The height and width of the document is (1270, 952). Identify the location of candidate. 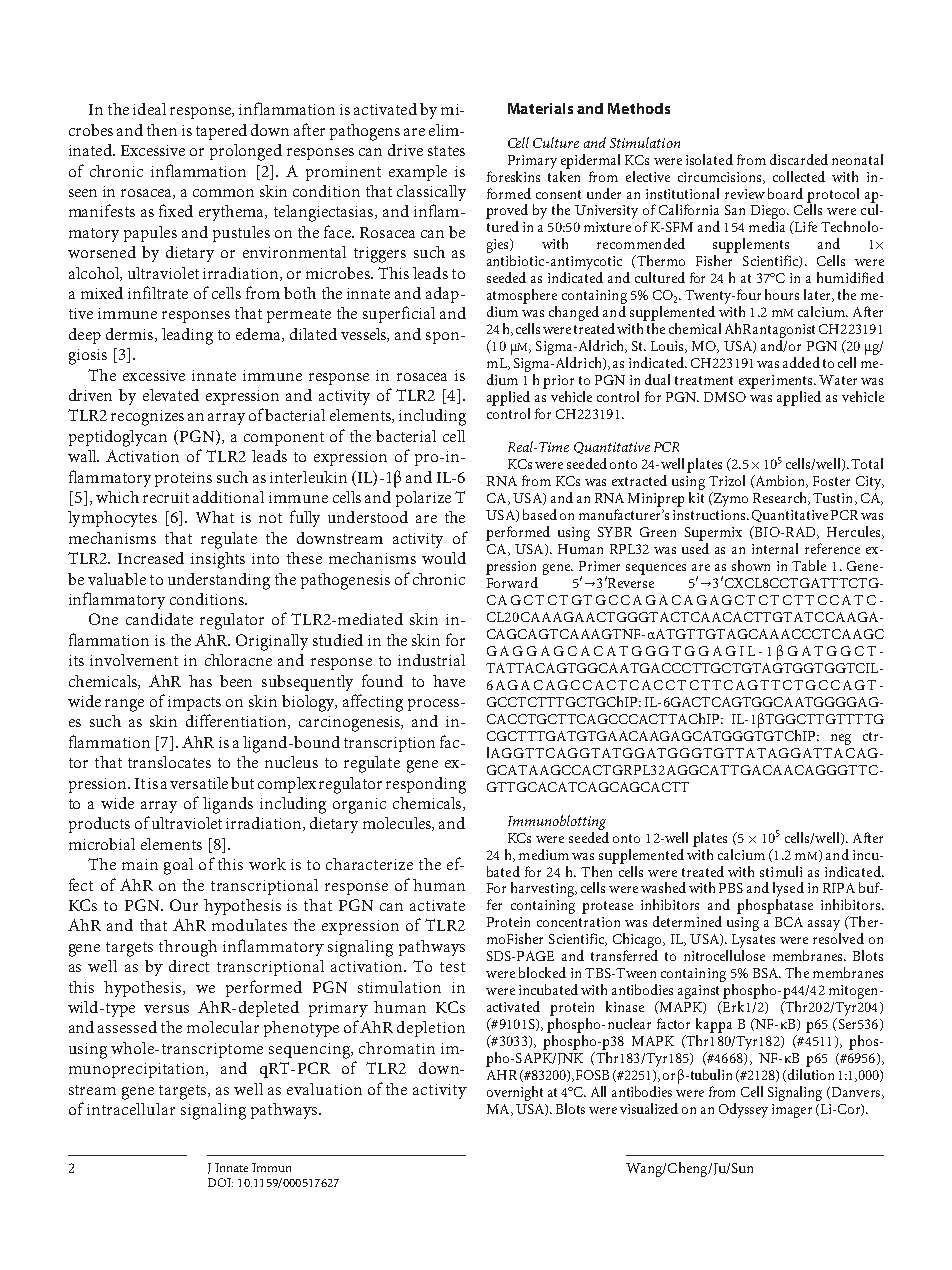
(159, 619).
